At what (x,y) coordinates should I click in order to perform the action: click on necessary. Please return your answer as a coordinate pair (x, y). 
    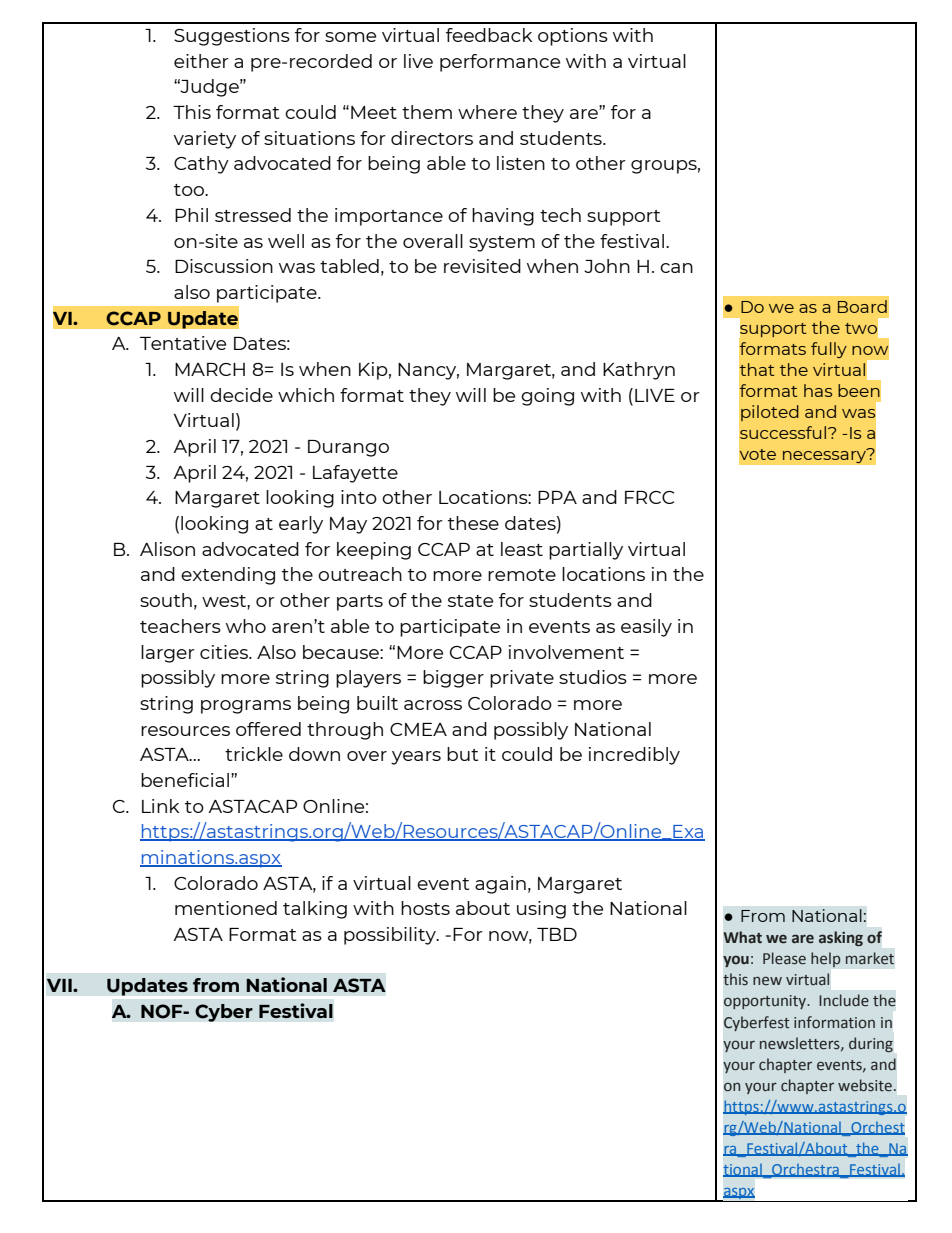
    Looking at the image, I should click on (825, 456).
